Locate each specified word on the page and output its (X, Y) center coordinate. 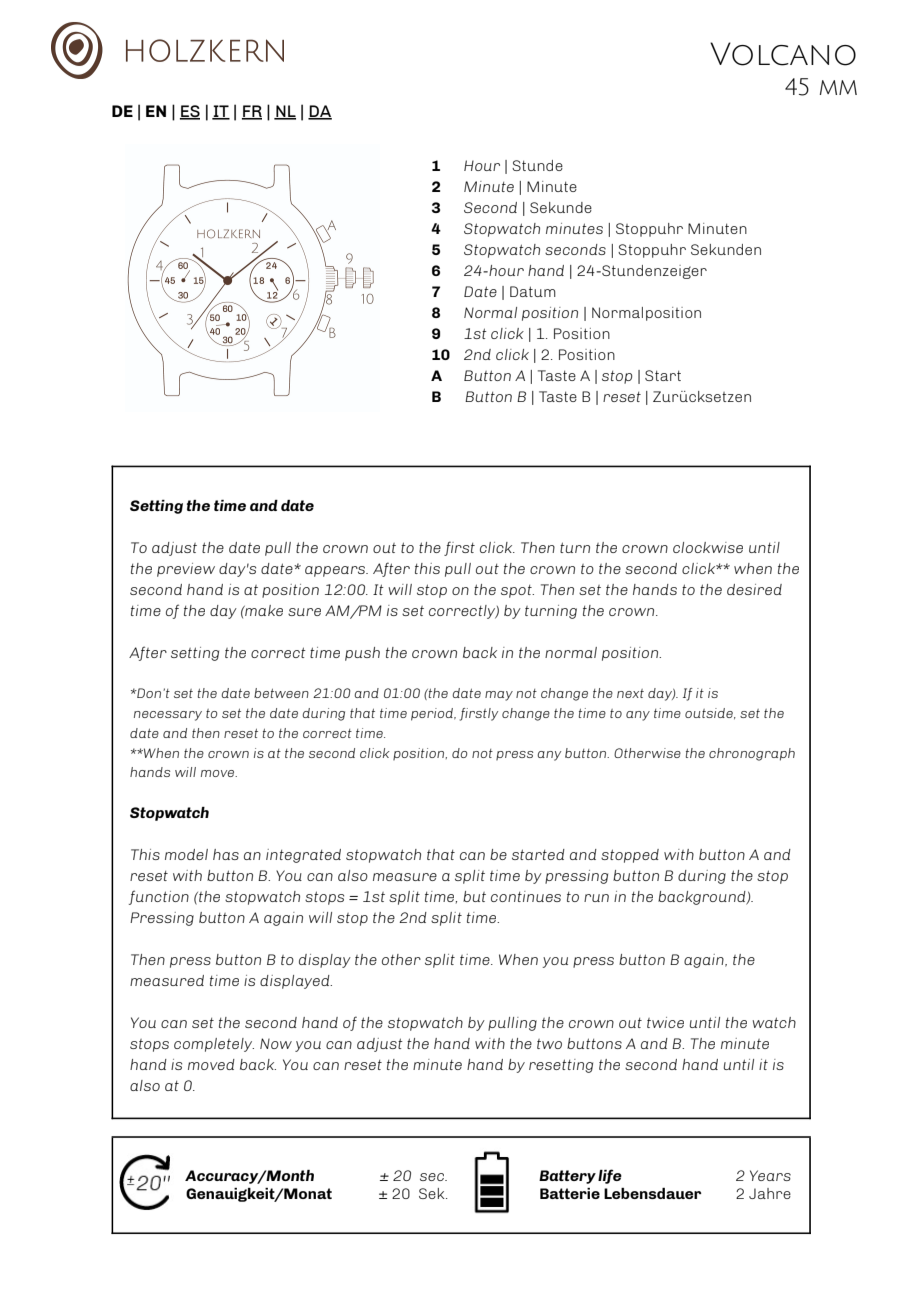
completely (214, 1045)
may (499, 696)
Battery (567, 1177)
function (159, 897)
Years (770, 1175)
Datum (533, 291)
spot (517, 591)
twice (665, 1022)
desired (754, 589)
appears (336, 571)
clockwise (708, 547)
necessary (168, 716)
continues (526, 896)
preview (186, 570)
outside (710, 713)
